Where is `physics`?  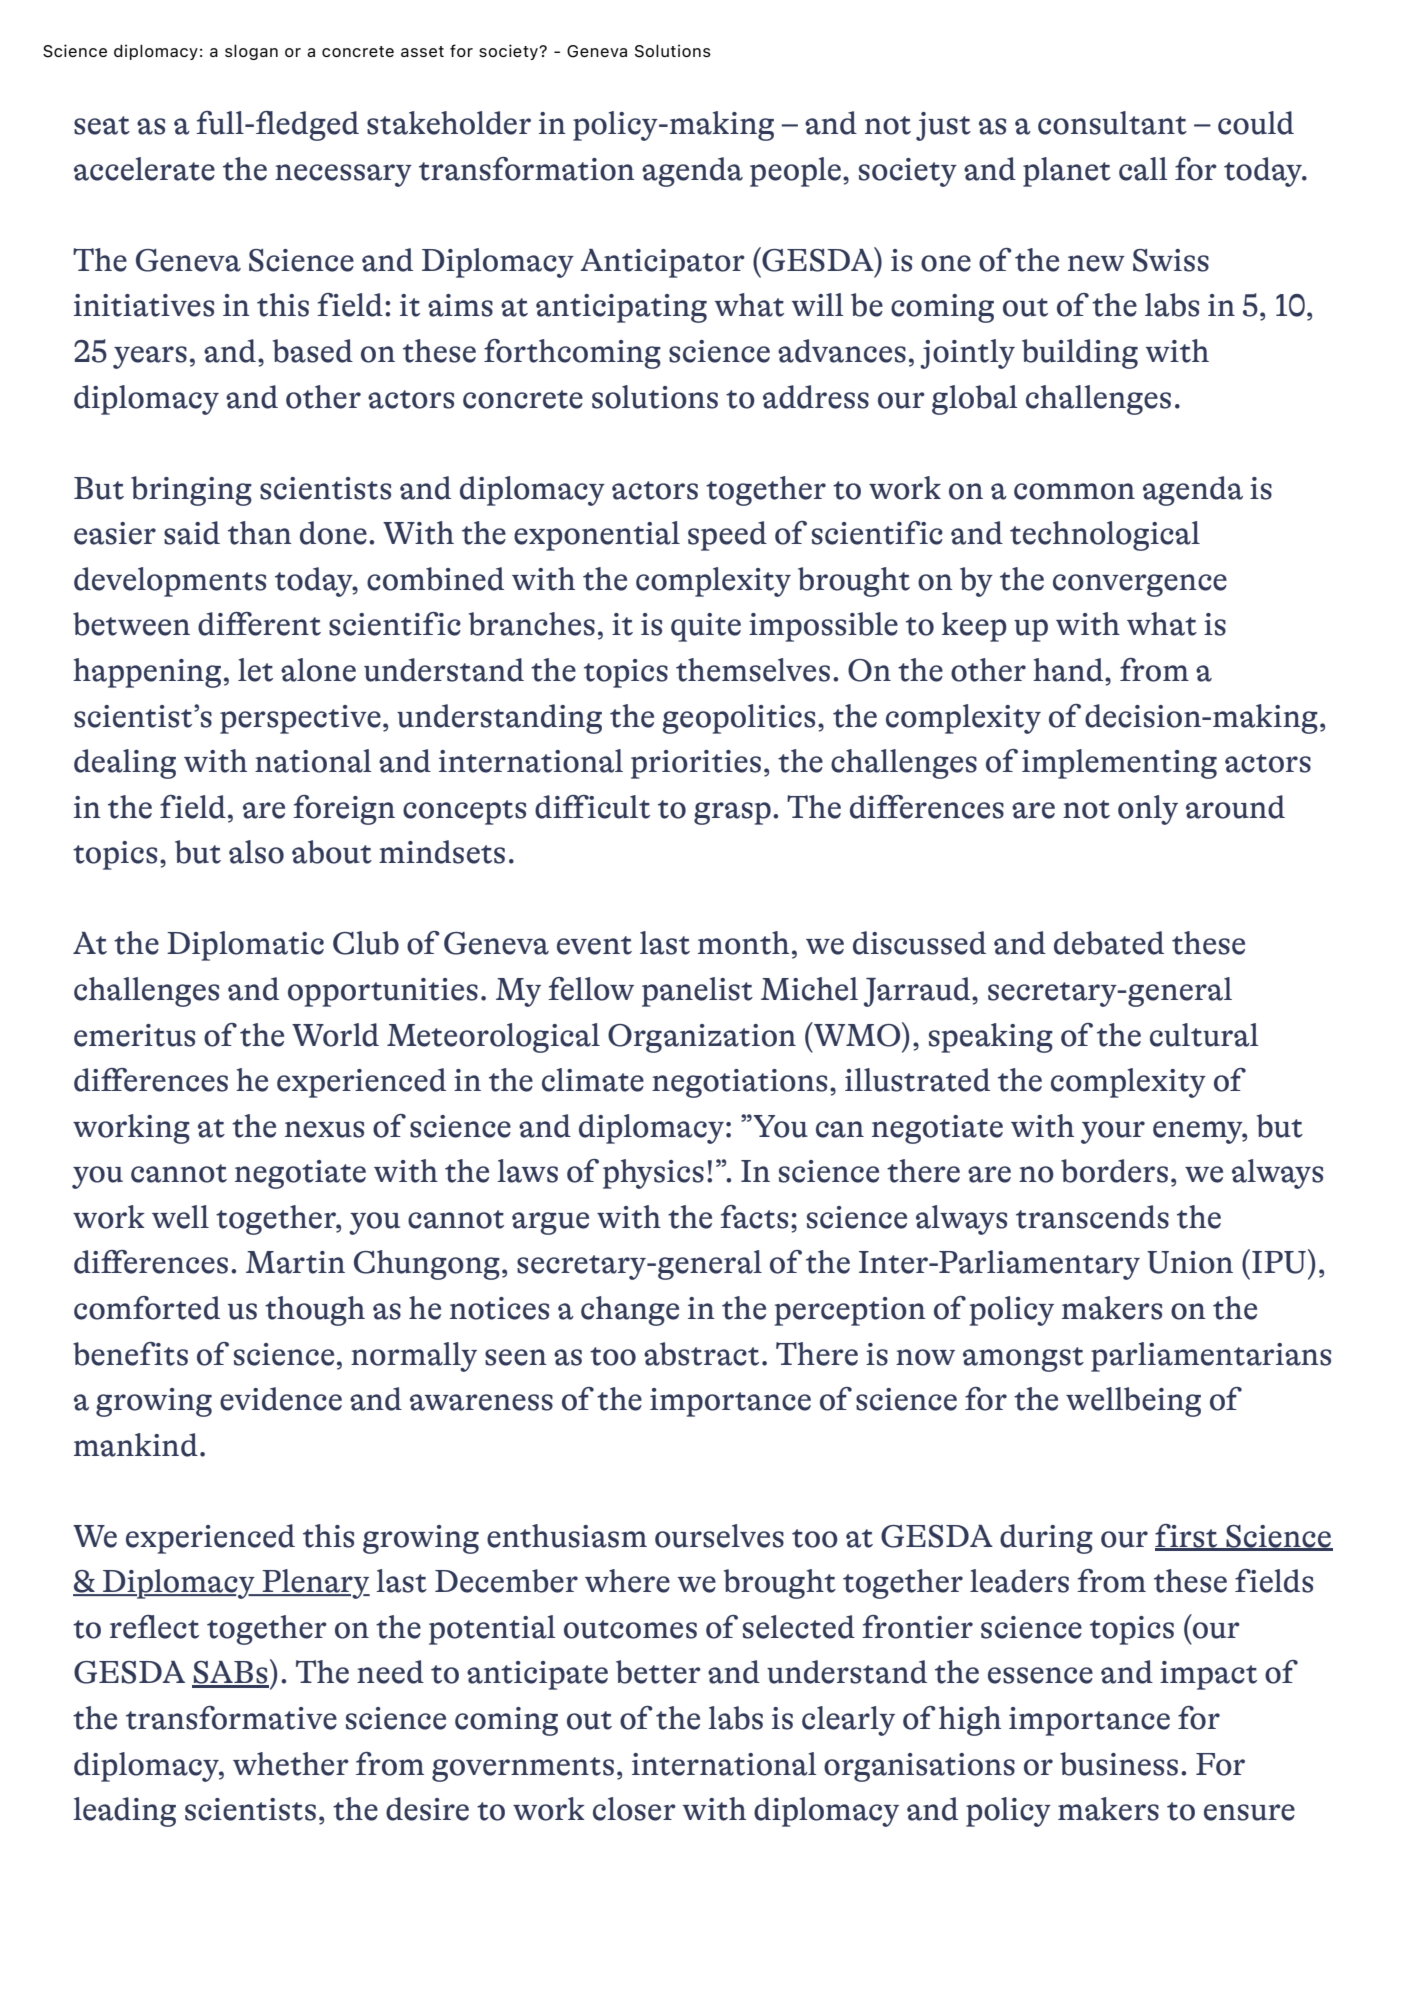 physics is located at coordinates (653, 1174).
